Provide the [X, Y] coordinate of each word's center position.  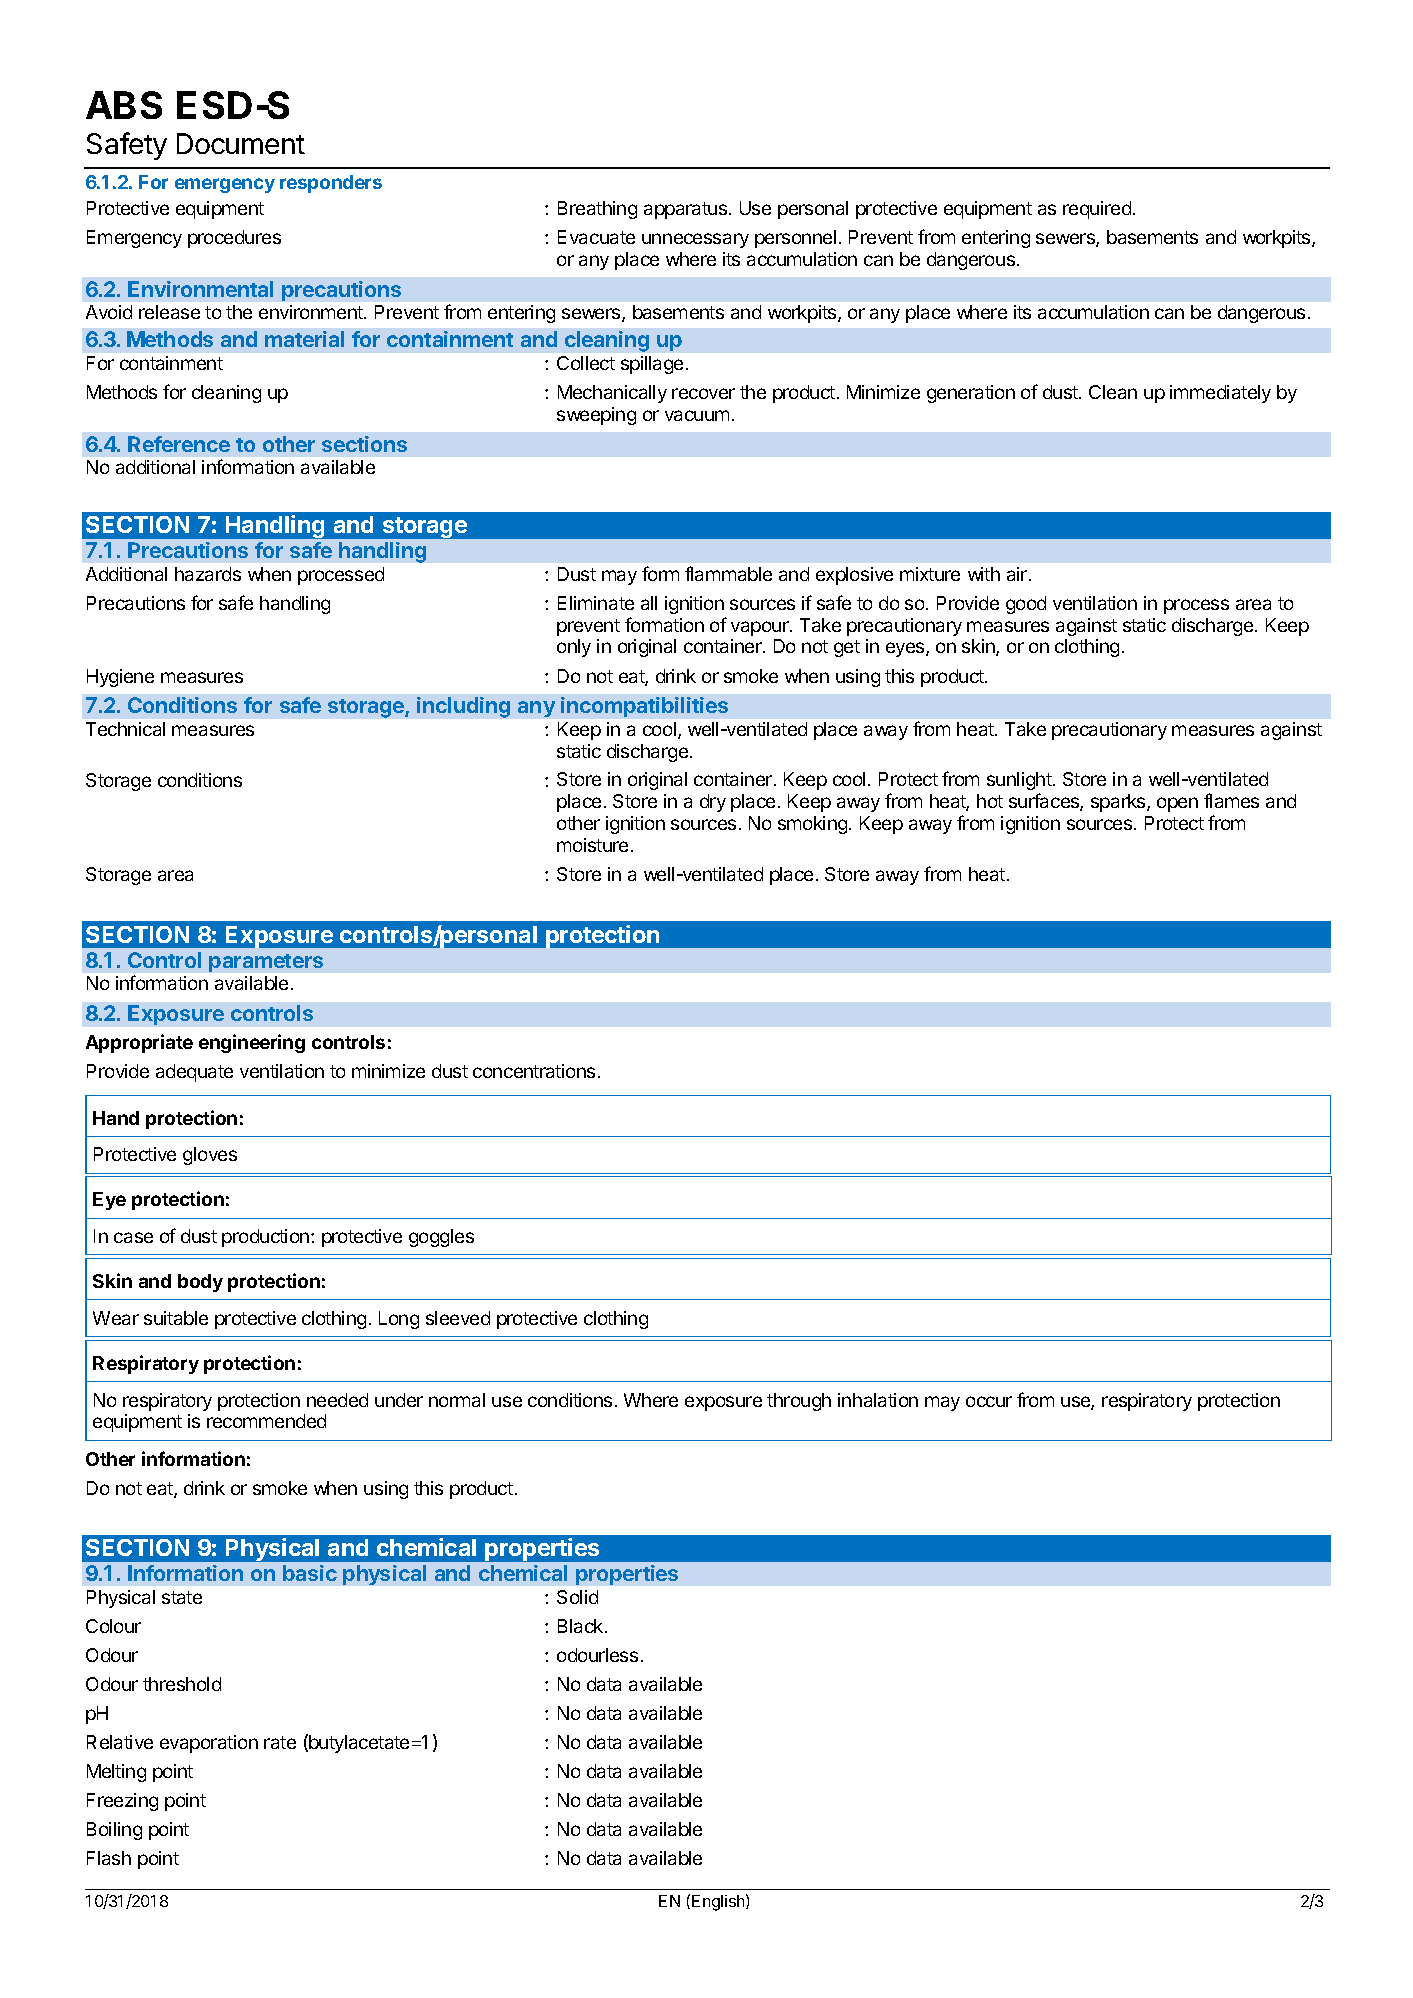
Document [241, 143]
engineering [252, 1043]
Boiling [114, 1831]
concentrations [534, 1071]
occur [989, 1401]
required [1097, 210]
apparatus [685, 210]
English [719, 1902]
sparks [1119, 803]
